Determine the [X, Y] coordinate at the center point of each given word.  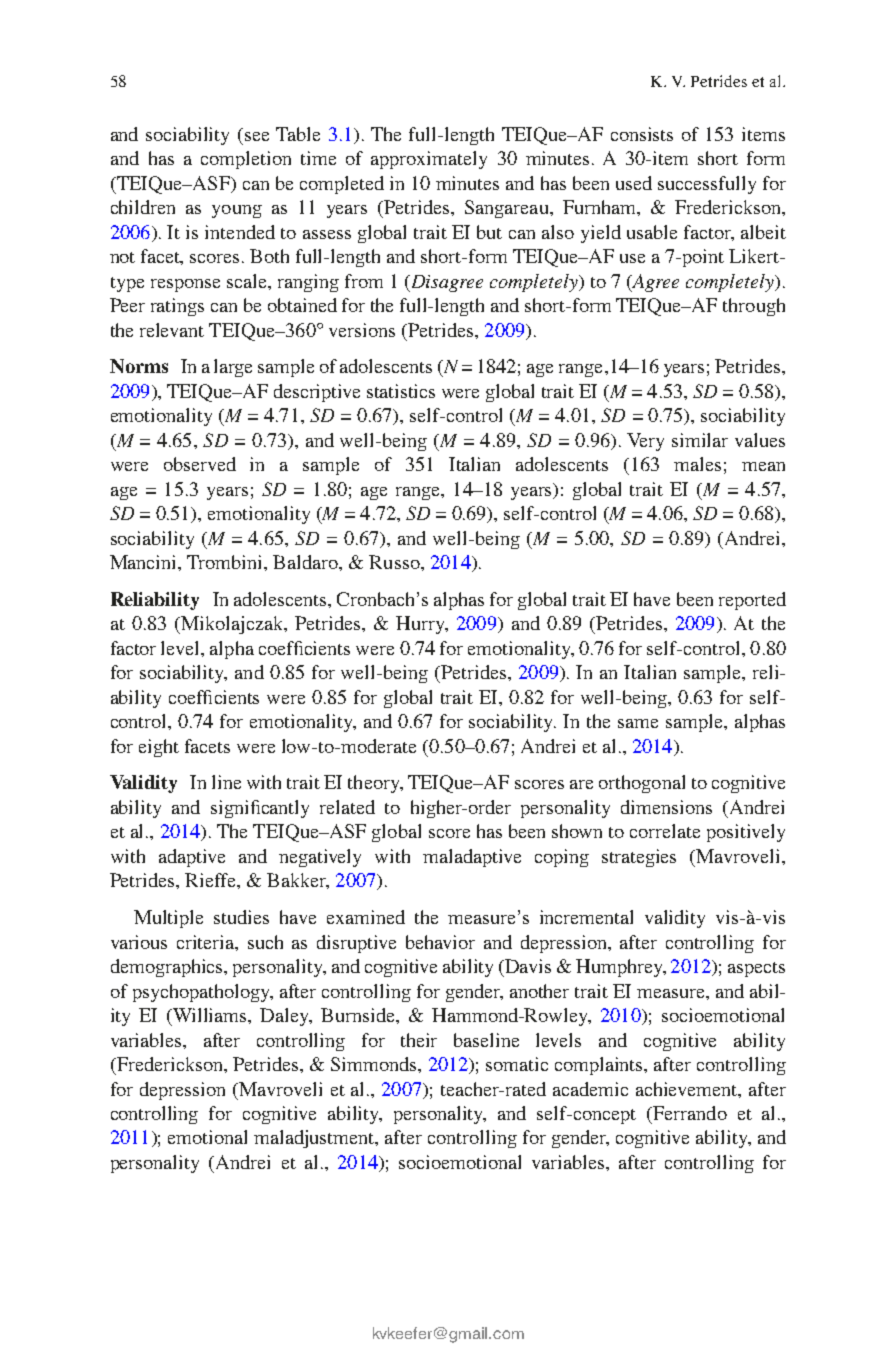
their [419, 1040]
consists [642, 134]
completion [246, 160]
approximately [429, 160]
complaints [600, 1066]
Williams [210, 1015]
